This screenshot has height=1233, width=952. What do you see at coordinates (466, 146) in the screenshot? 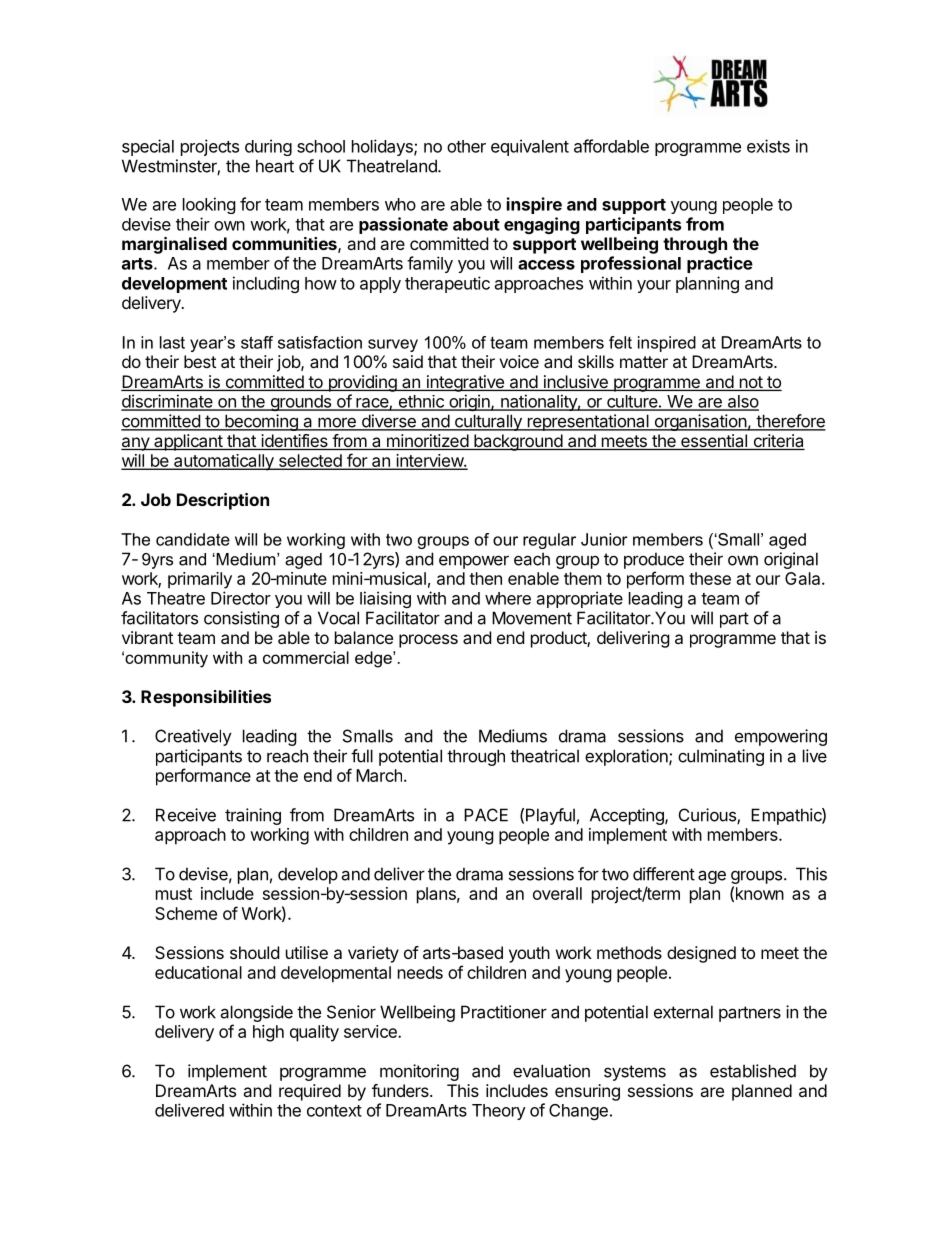
I see `other` at bounding box center [466, 146].
